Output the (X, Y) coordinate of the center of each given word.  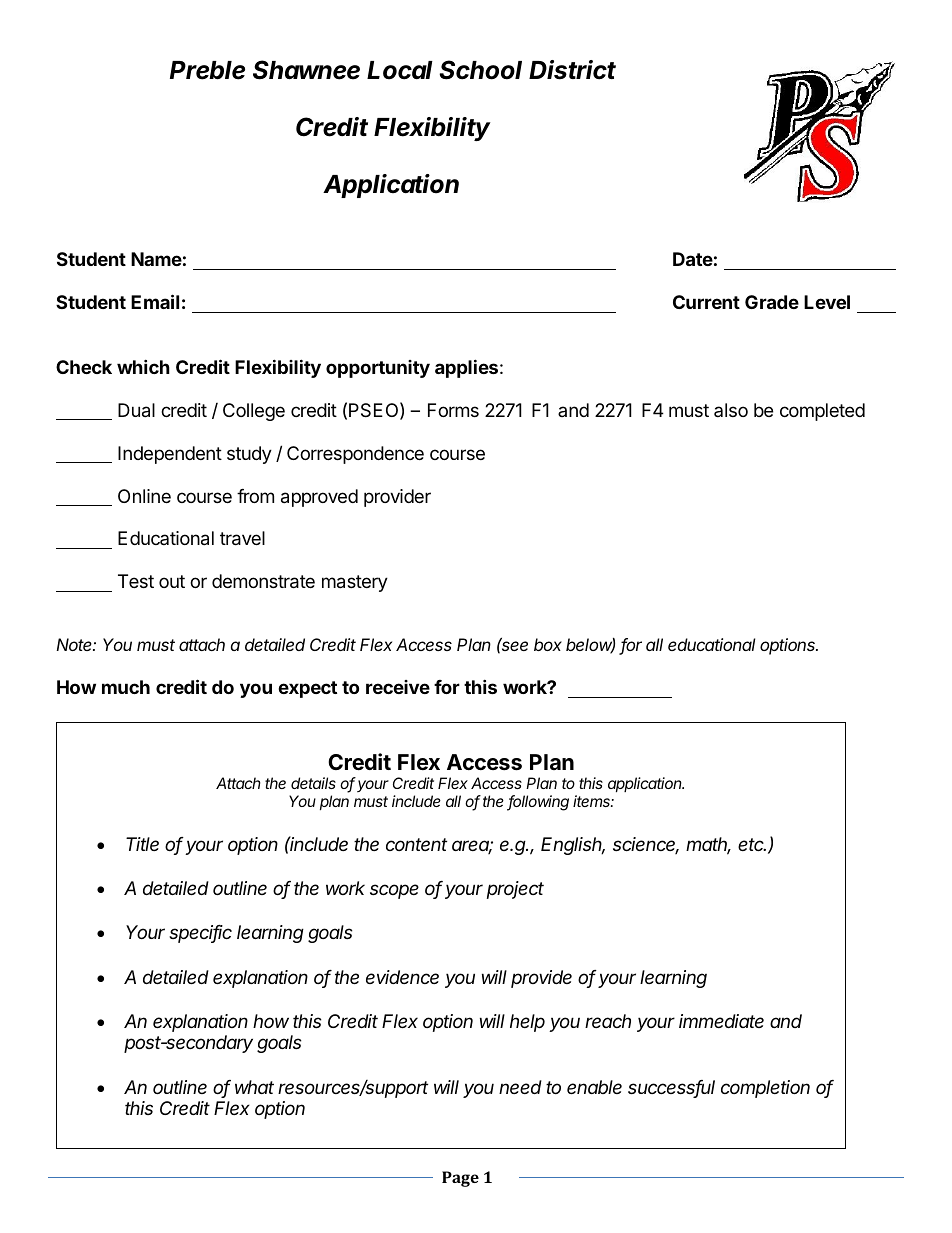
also (731, 410)
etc (752, 844)
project (515, 890)
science (646, 845)
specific (200, 934)
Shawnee (306, 70)
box (548, 644)
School (480, 70)
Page (460, 1179)
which (143, 366)
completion (765, 1089)
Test (136, 581)
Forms (453, 410)
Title (142, 844)
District (572, 70)
